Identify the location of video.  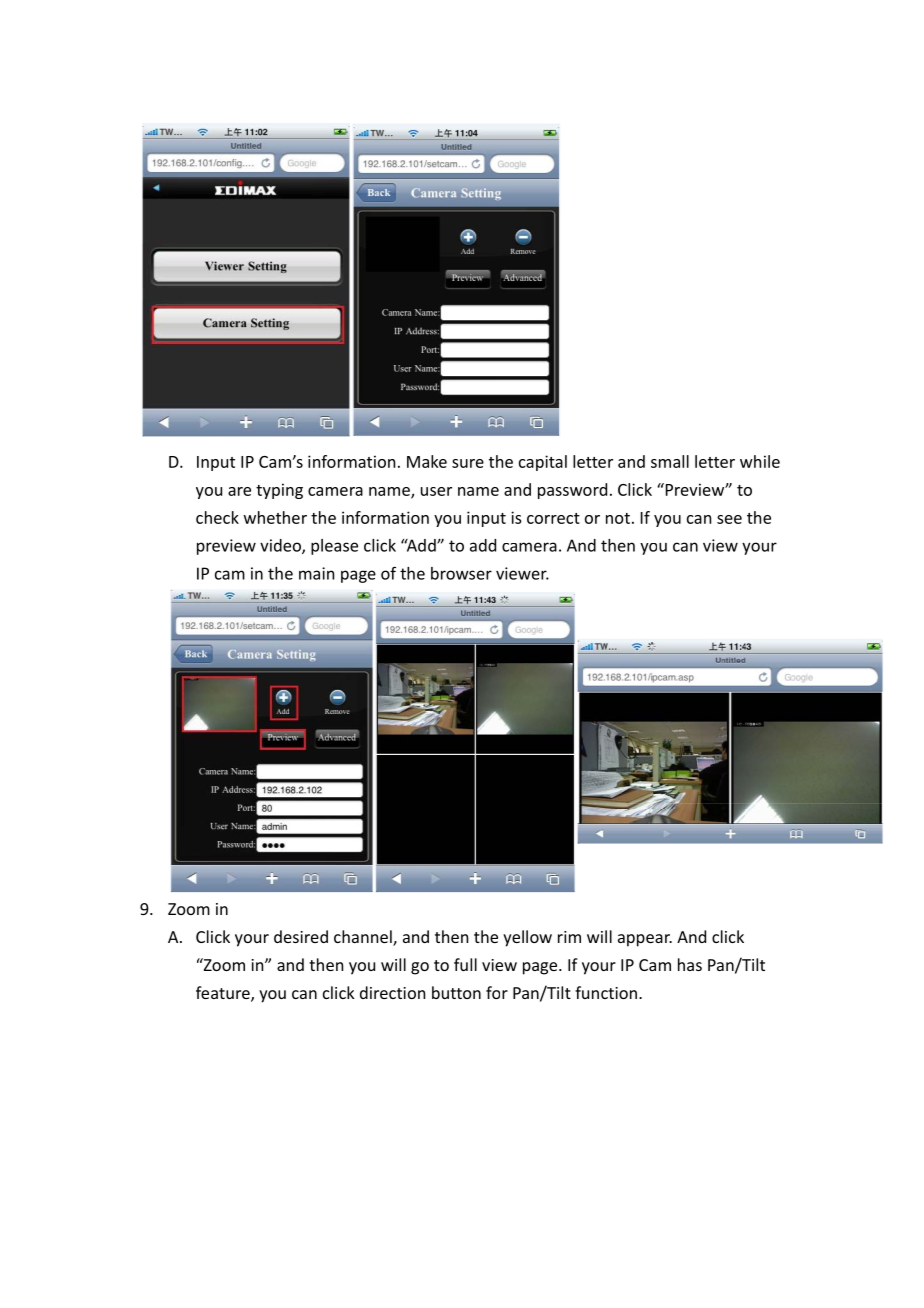
(281, 546).
